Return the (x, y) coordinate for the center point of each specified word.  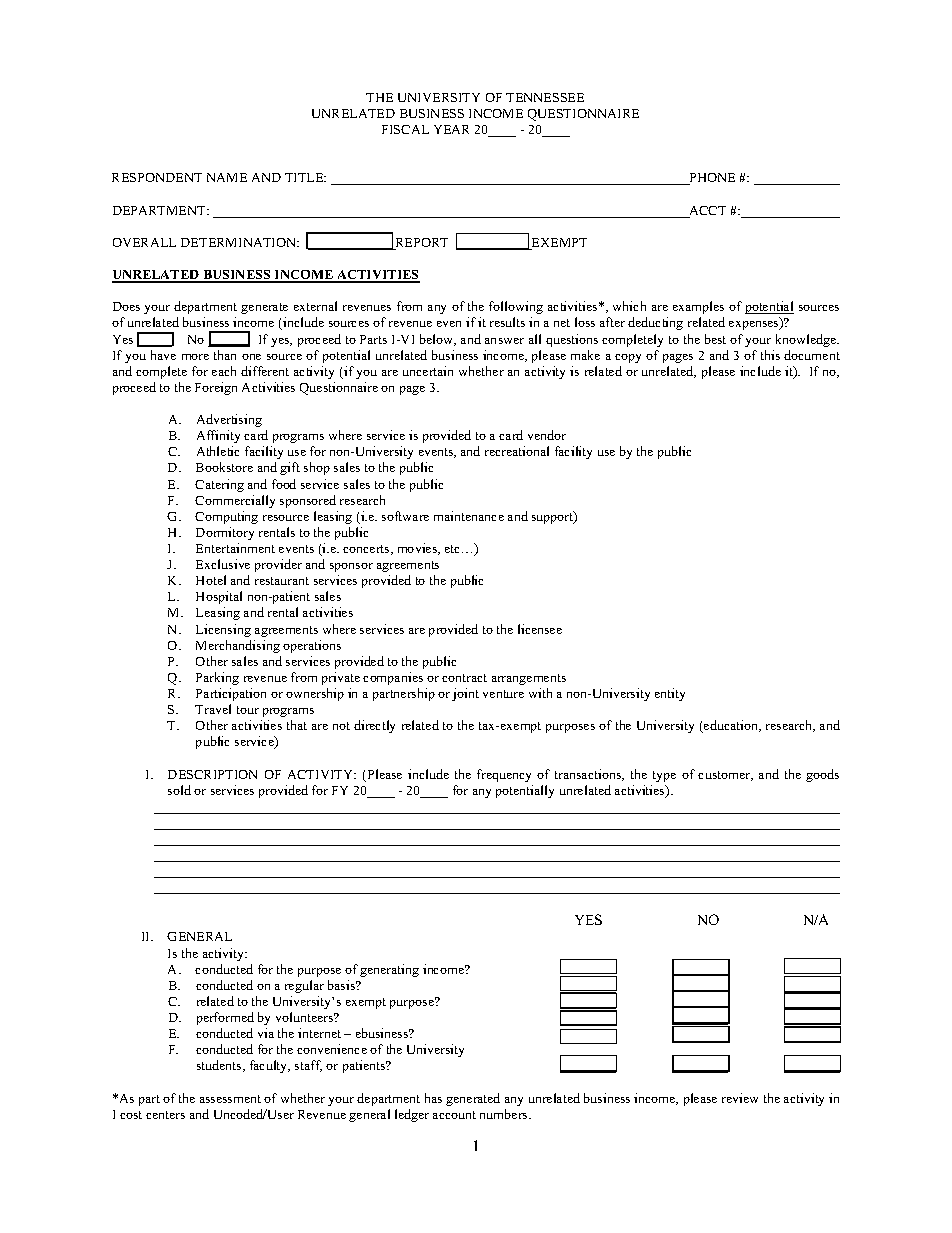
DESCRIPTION (212, 774)
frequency (504, 775)
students (220, 1066)
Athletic (218, 451)
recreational (517, 451)
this (770, 355)
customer (725, 776)
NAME (227, 177)
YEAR (451, 129)
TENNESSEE (545, 97)
